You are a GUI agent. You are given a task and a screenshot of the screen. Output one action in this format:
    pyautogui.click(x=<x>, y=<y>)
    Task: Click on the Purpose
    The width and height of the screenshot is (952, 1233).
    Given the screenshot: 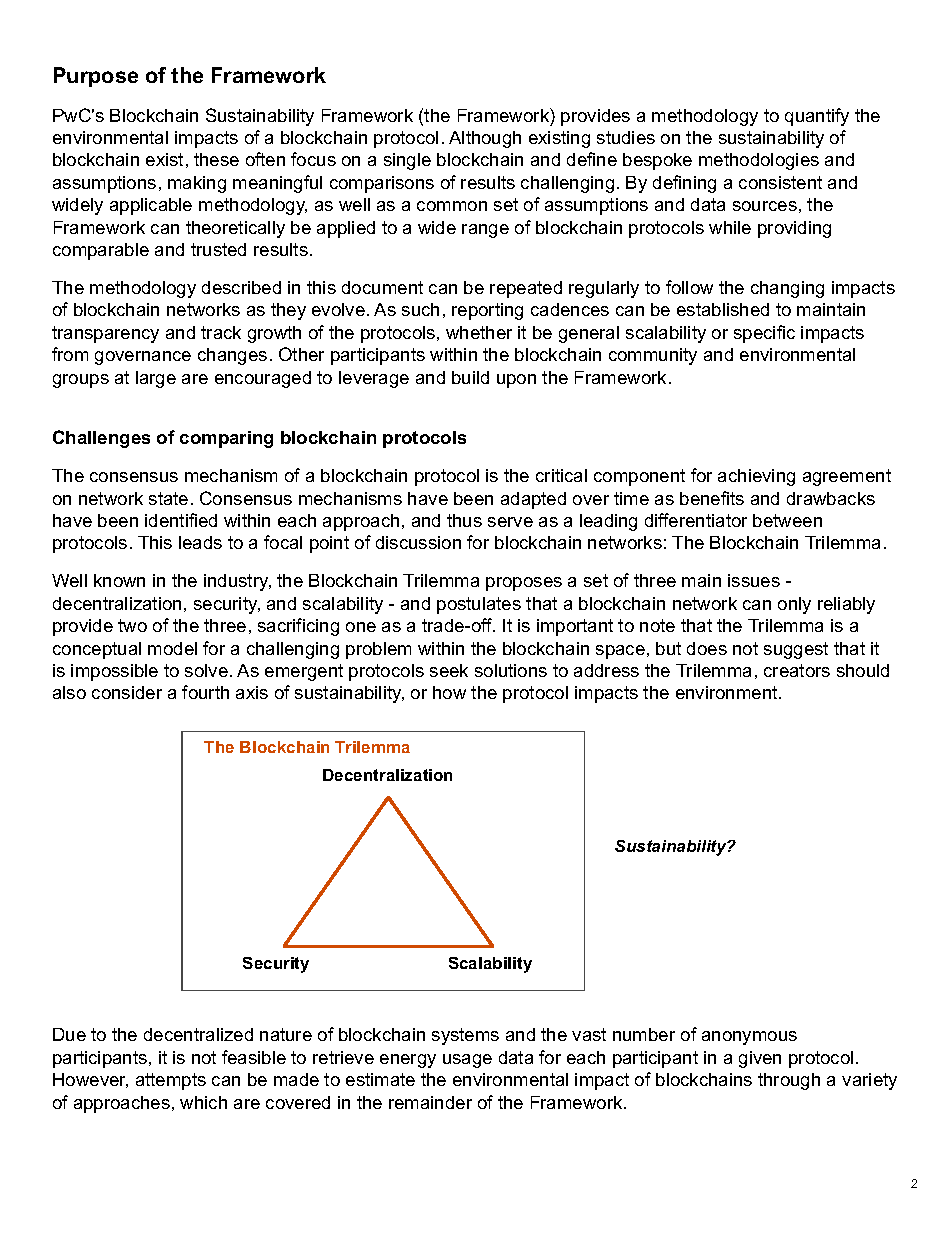 What is the action you would take?
    pyautogui.click(x=96, y=77)
